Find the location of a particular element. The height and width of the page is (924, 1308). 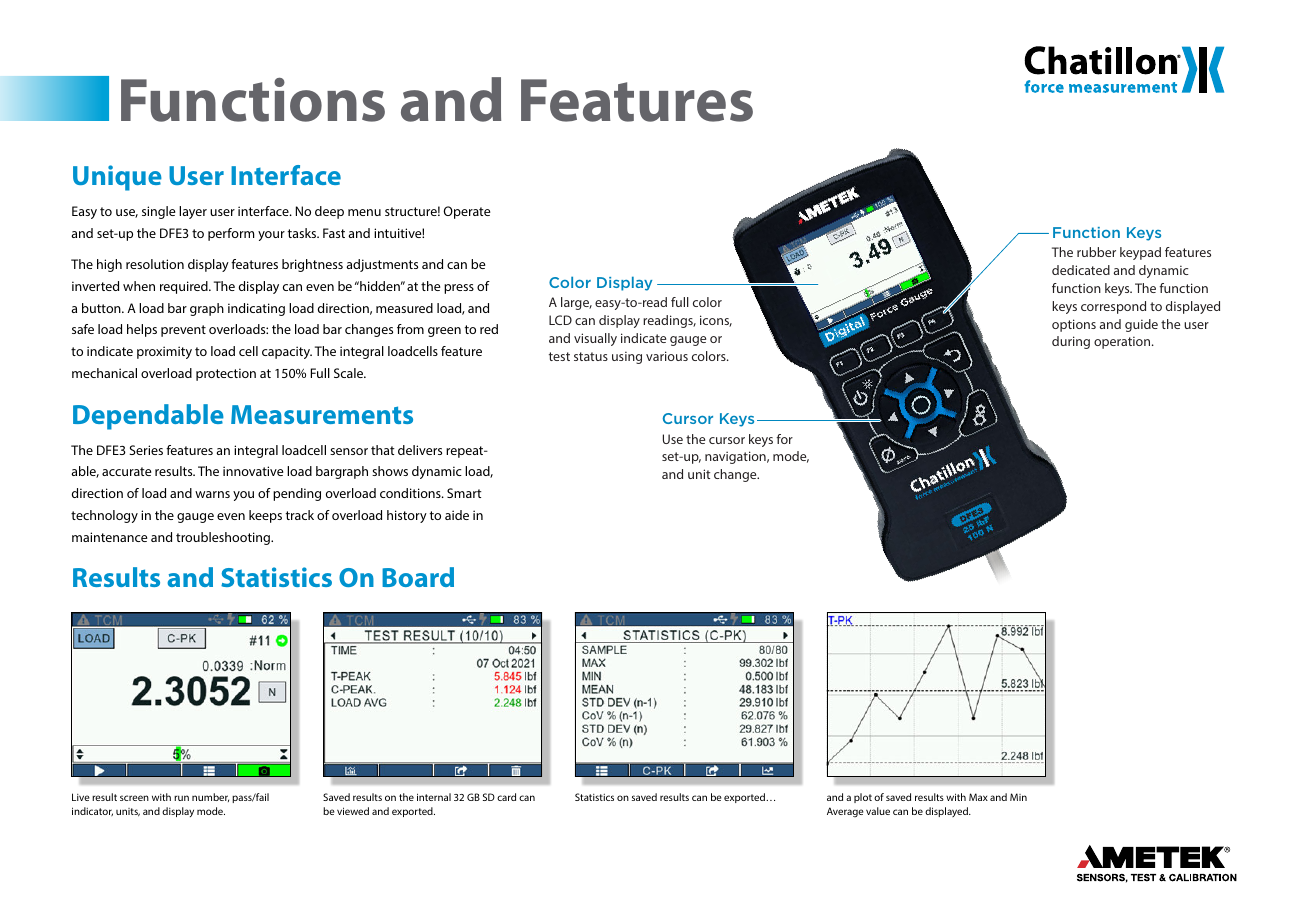

aide is located at coordinates (457, 515).
